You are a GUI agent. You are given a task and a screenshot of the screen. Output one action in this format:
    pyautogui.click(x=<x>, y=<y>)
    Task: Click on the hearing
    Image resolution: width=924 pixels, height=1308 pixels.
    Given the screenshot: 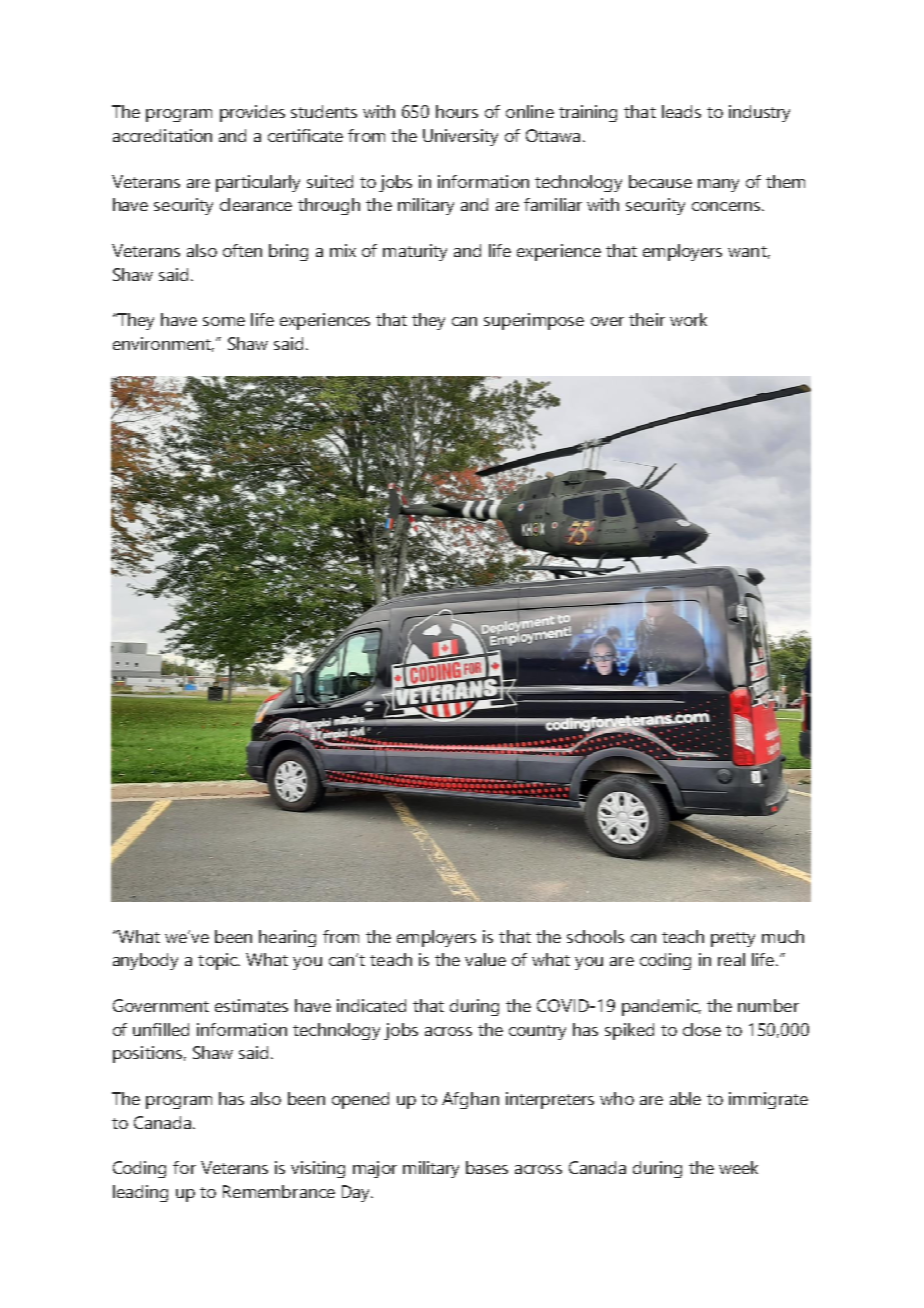 What is the action you would take?
    pyautogui.click(x=287, y=938)
